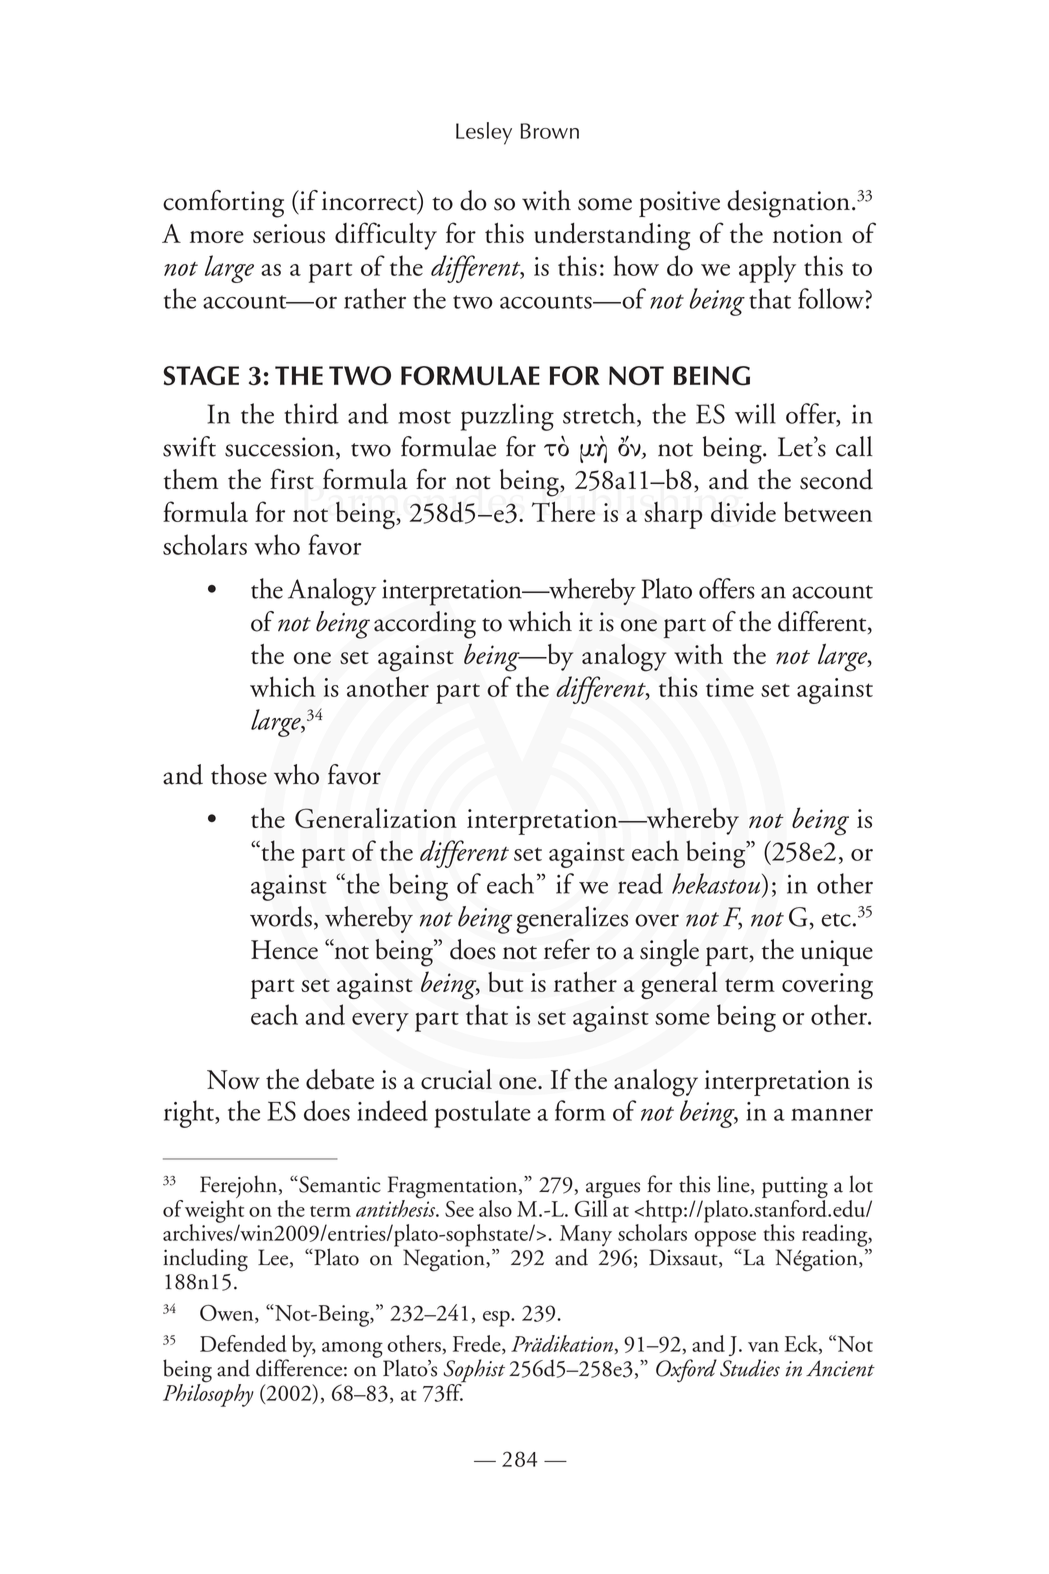 The width and height of the screenshot is (1049, 1574). I want to click on but, so click(505, 982).
